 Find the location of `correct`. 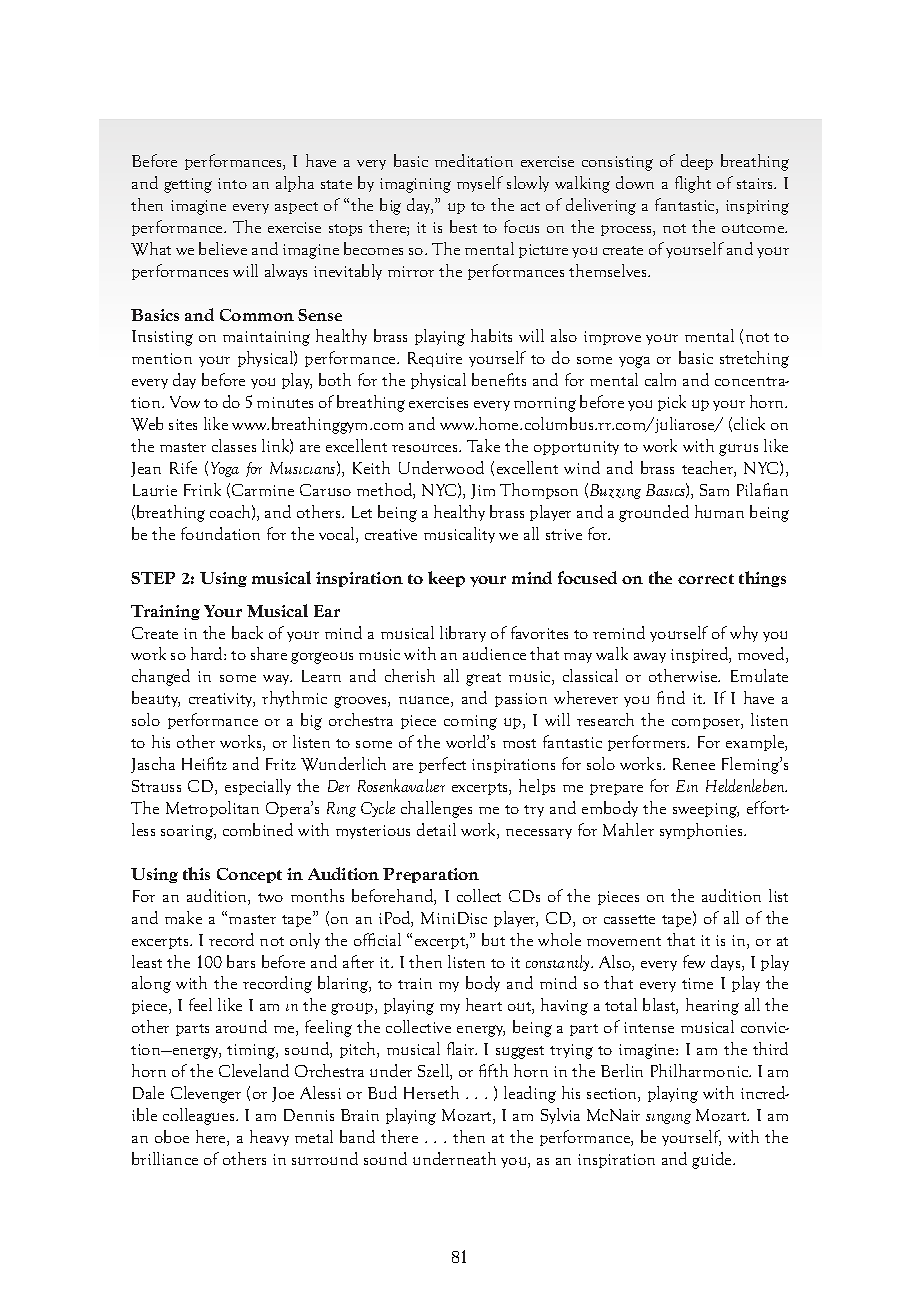

correct is located at coordinates (706, 579).
